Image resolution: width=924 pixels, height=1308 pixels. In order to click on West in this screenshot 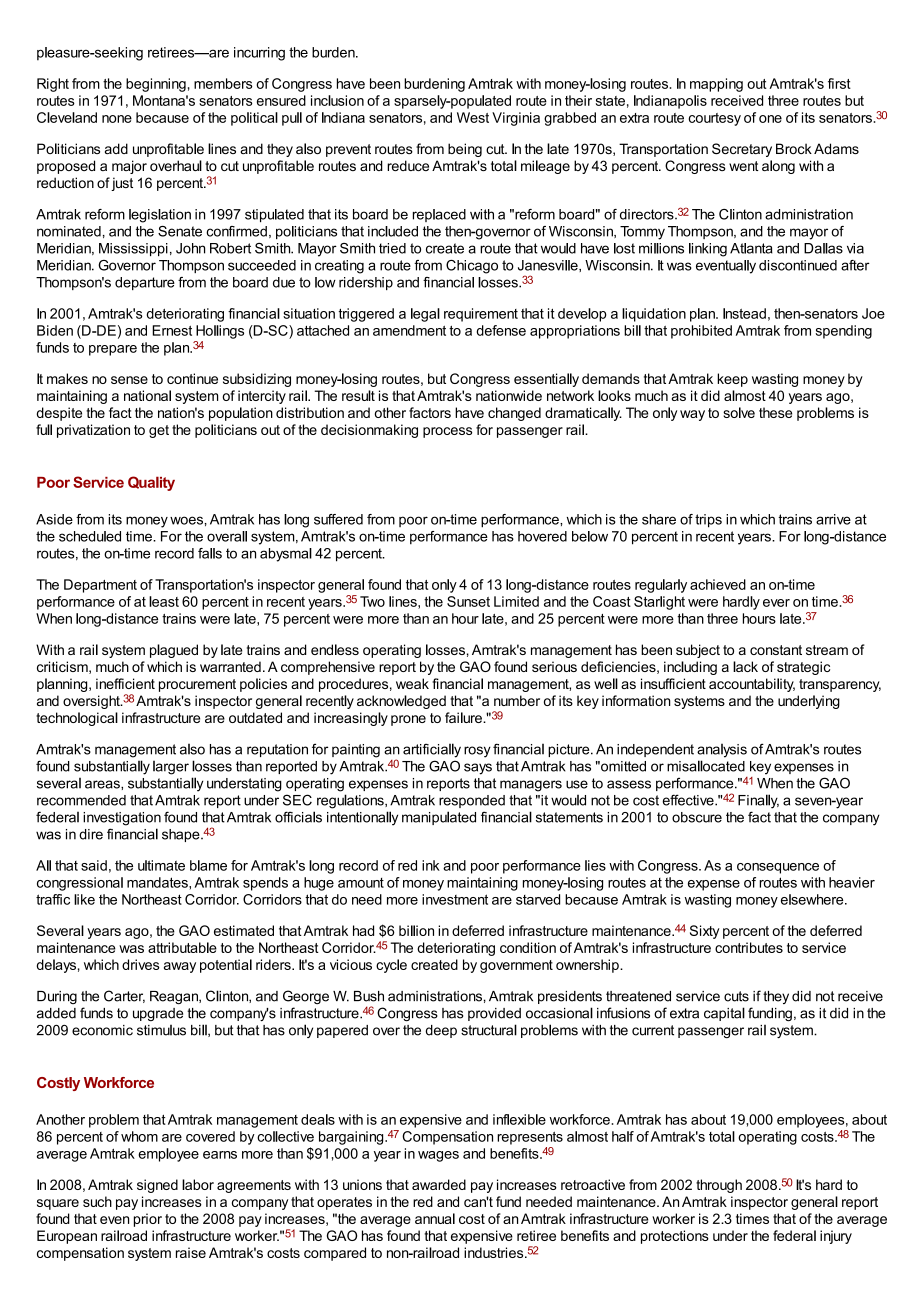, I will do `click(473, 117)`.
